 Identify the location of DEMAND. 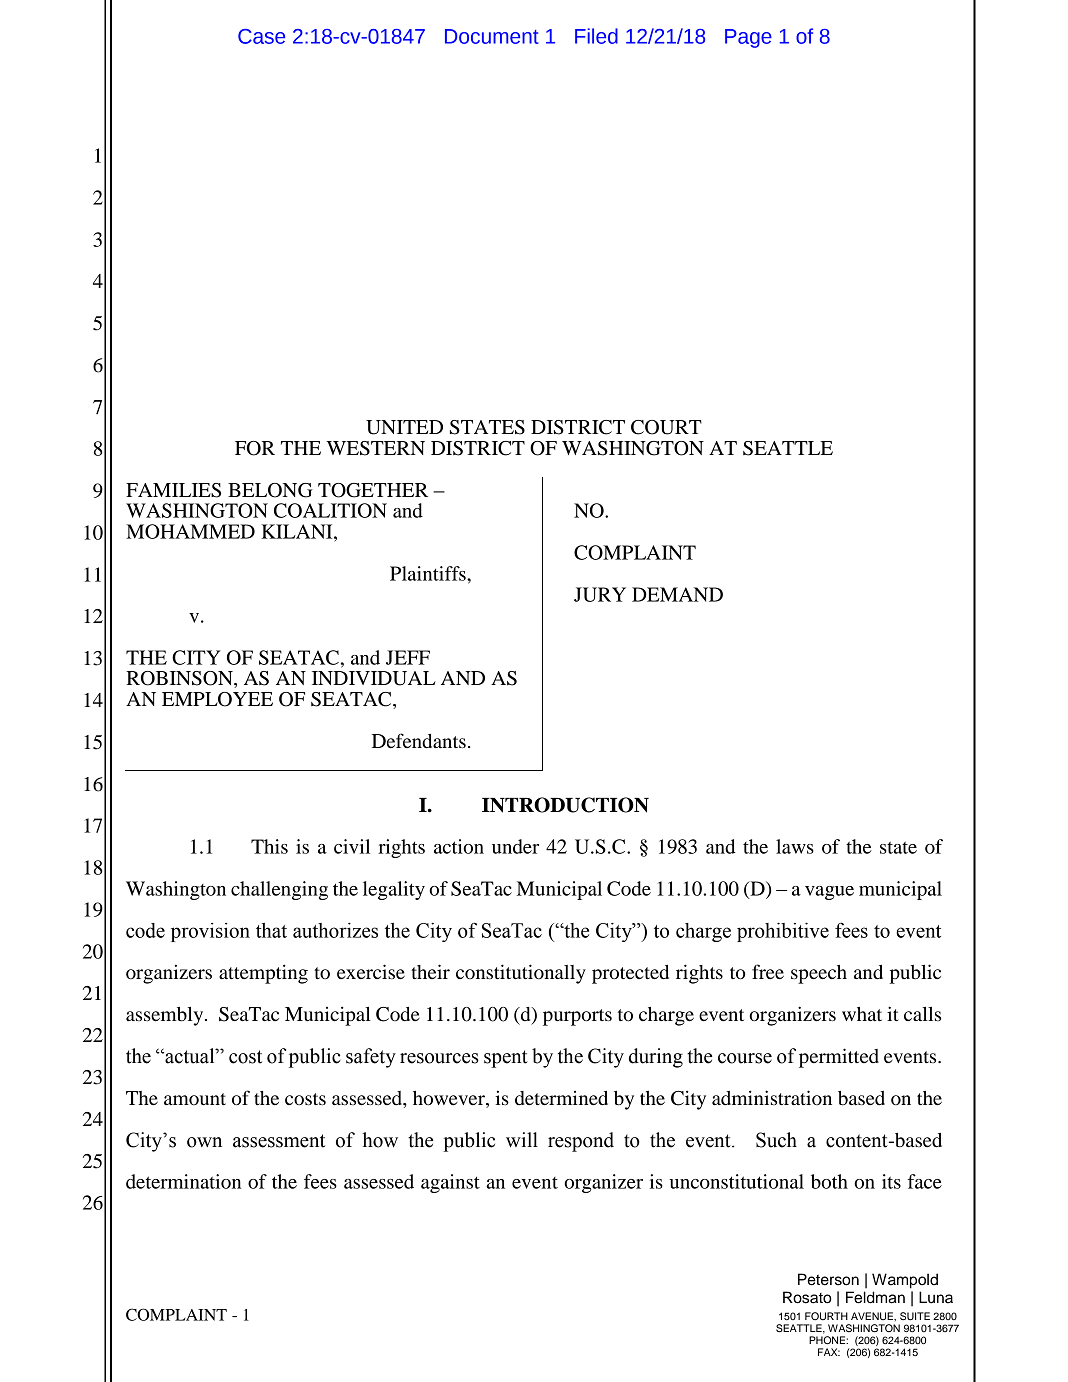
(677, 594).
